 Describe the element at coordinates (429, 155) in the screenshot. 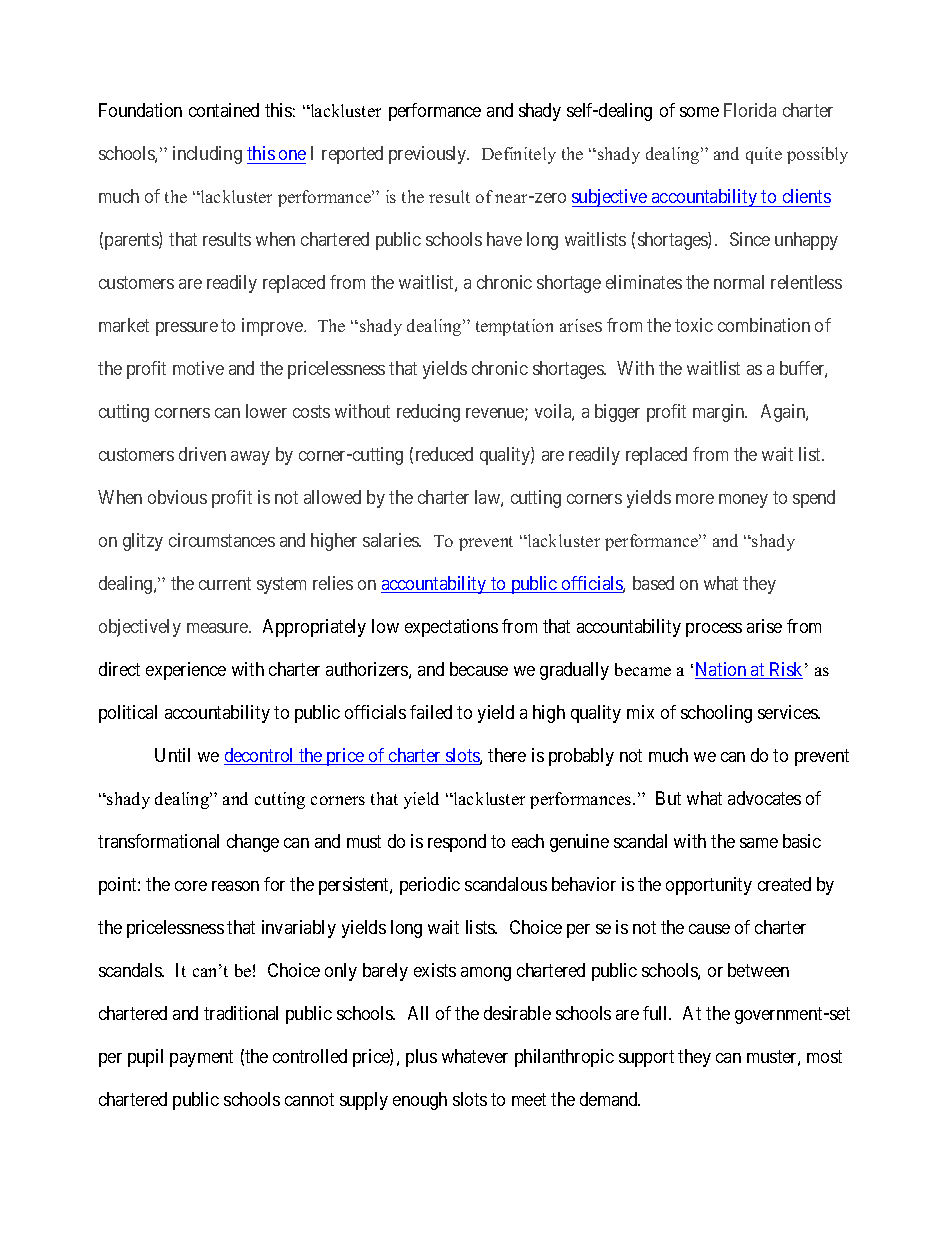

I see `previously` at that location.
